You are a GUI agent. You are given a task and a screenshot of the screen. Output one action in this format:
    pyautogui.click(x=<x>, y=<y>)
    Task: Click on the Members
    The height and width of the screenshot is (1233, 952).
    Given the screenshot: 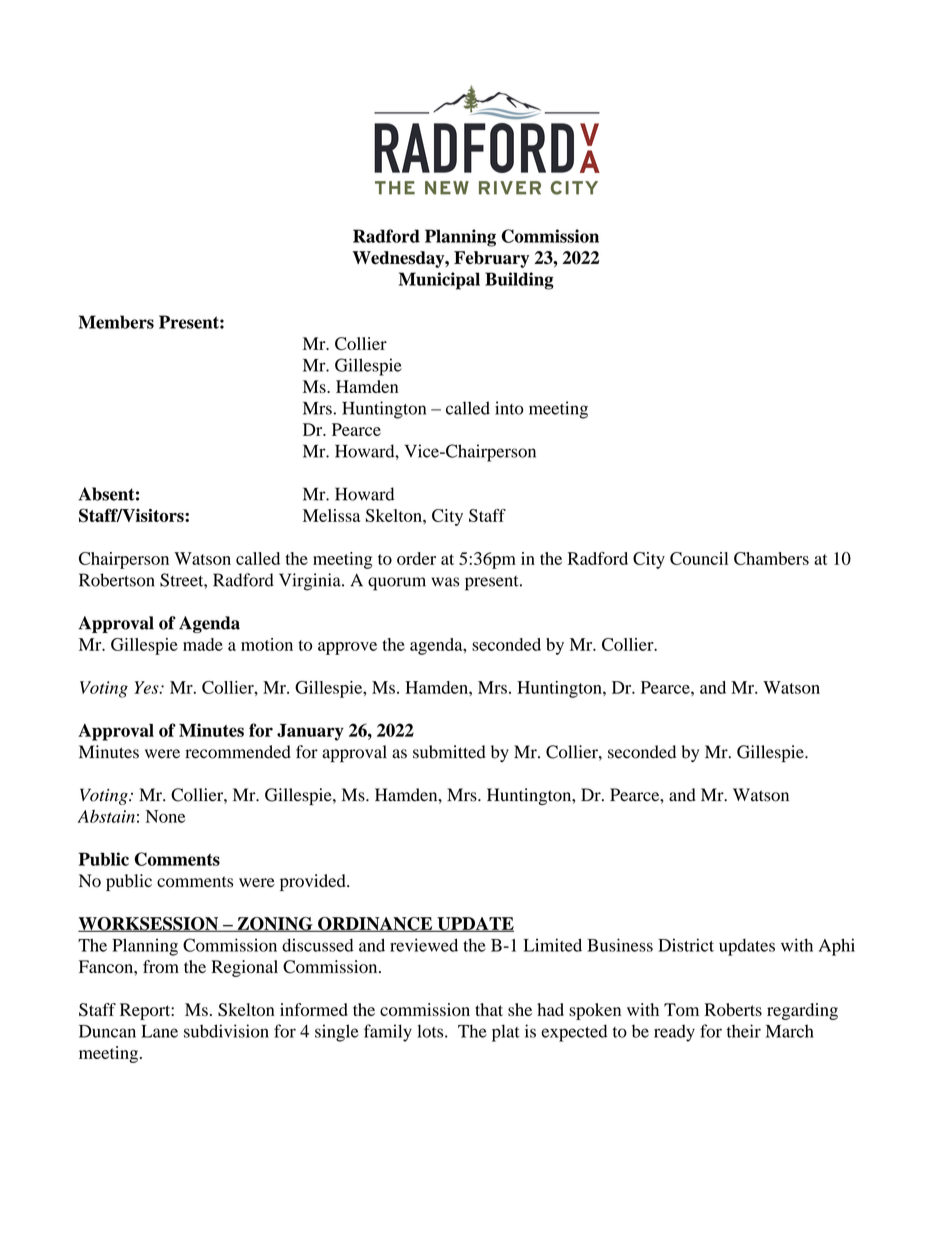 What is the action you would take?
    pyautogui.click(x=116, y=322)
